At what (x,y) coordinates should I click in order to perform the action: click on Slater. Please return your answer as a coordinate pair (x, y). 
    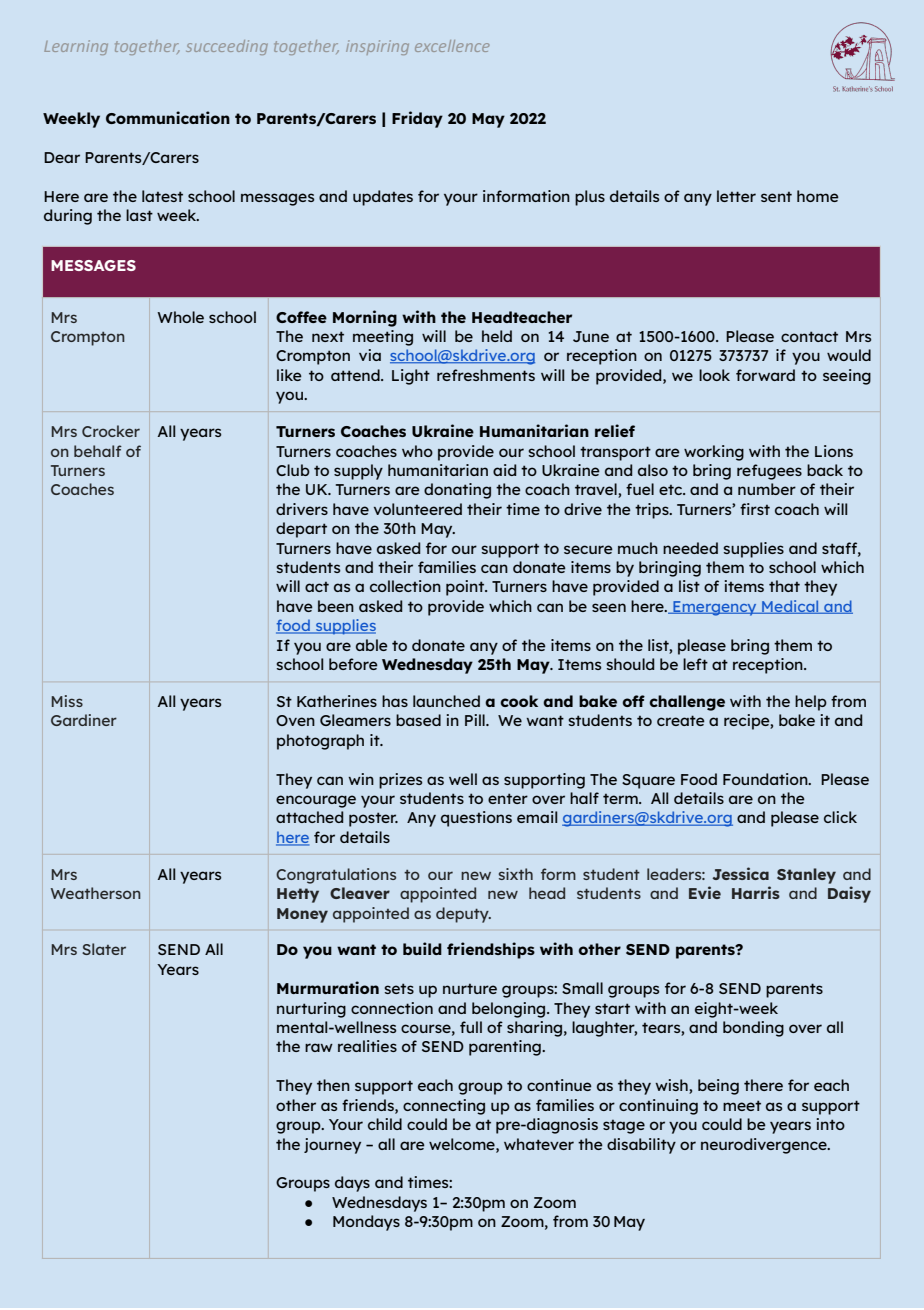
    Looking at the image, I should click on (104, 949).
